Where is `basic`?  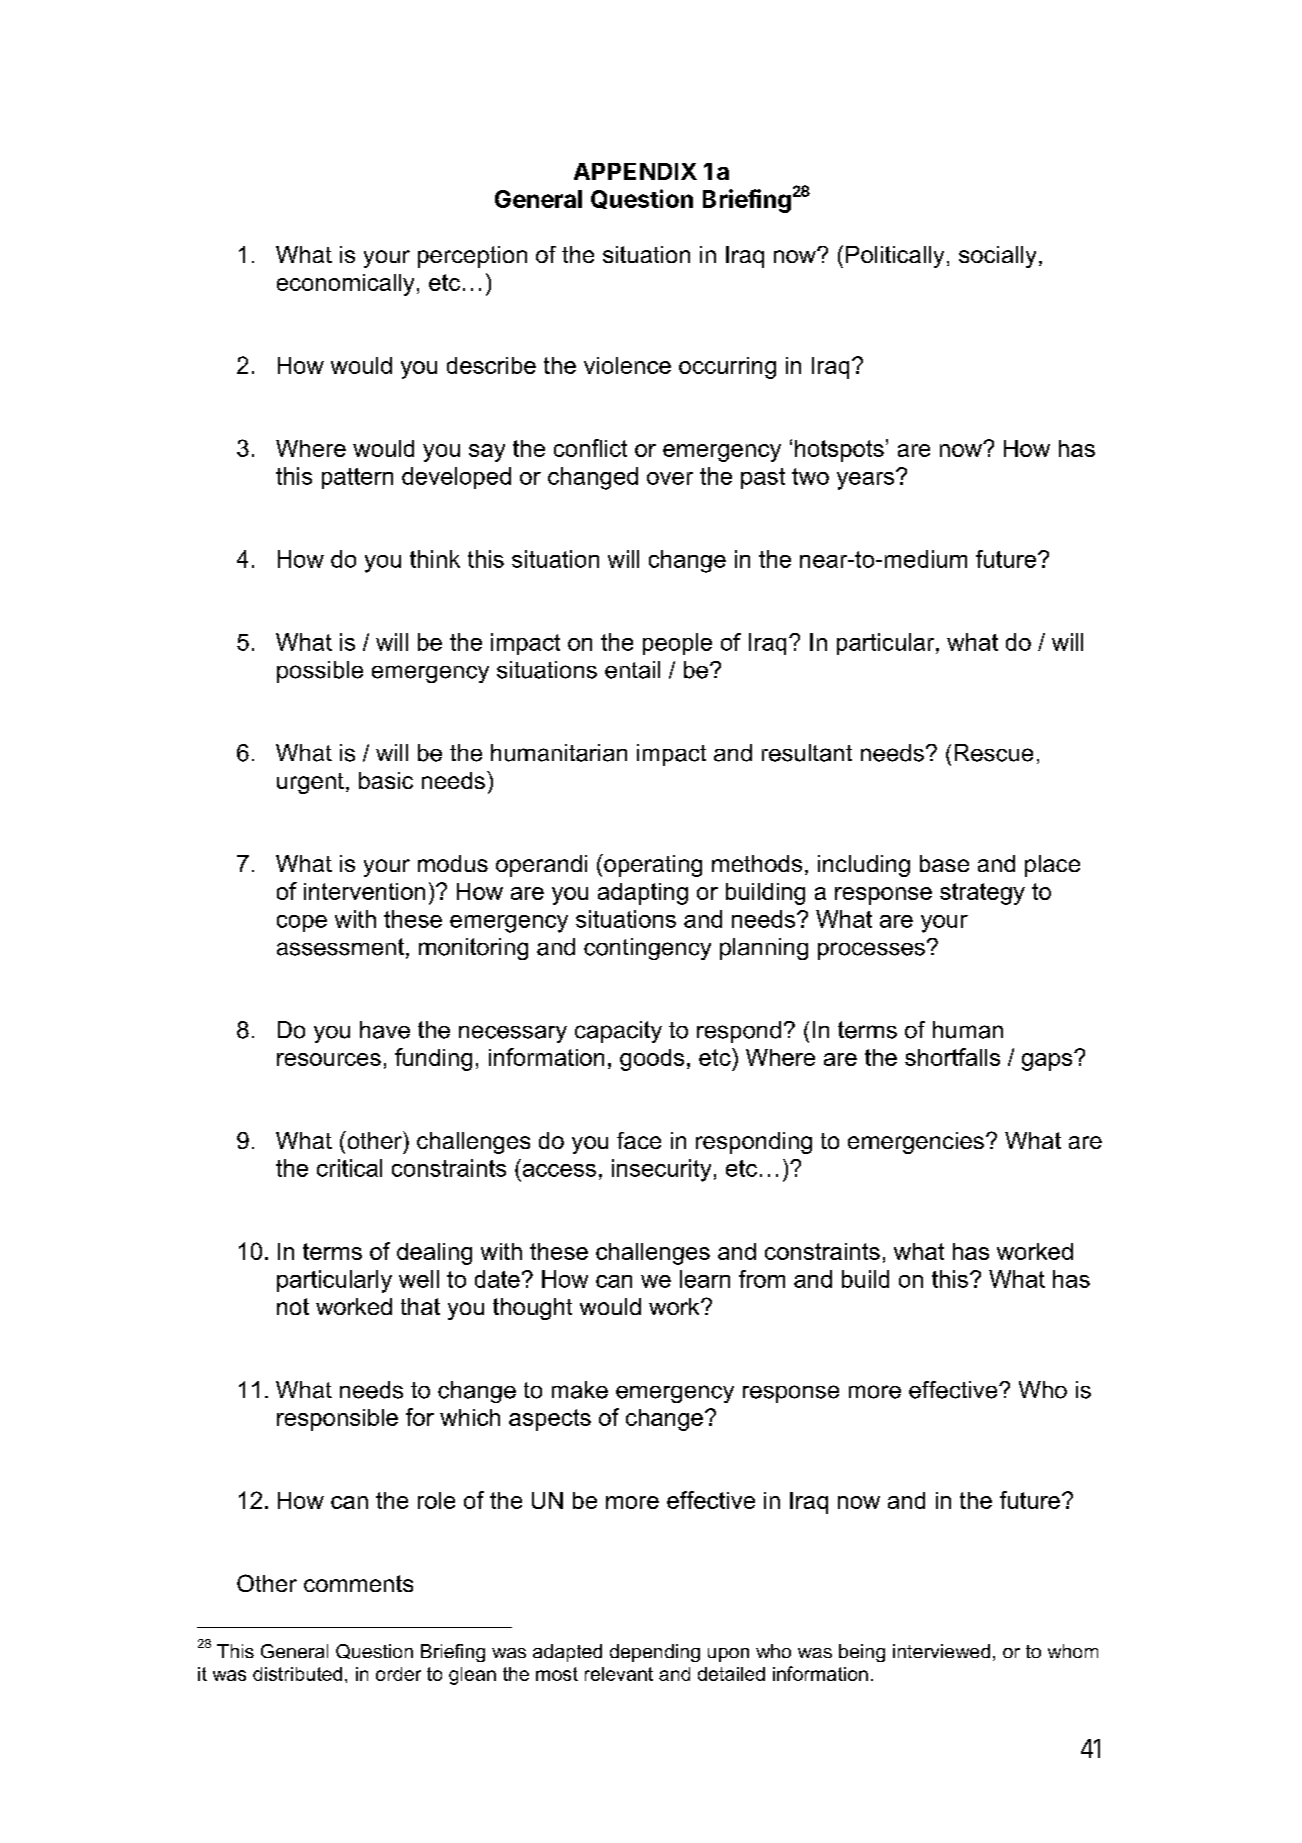 basic is located at coordinates (386, 780).
